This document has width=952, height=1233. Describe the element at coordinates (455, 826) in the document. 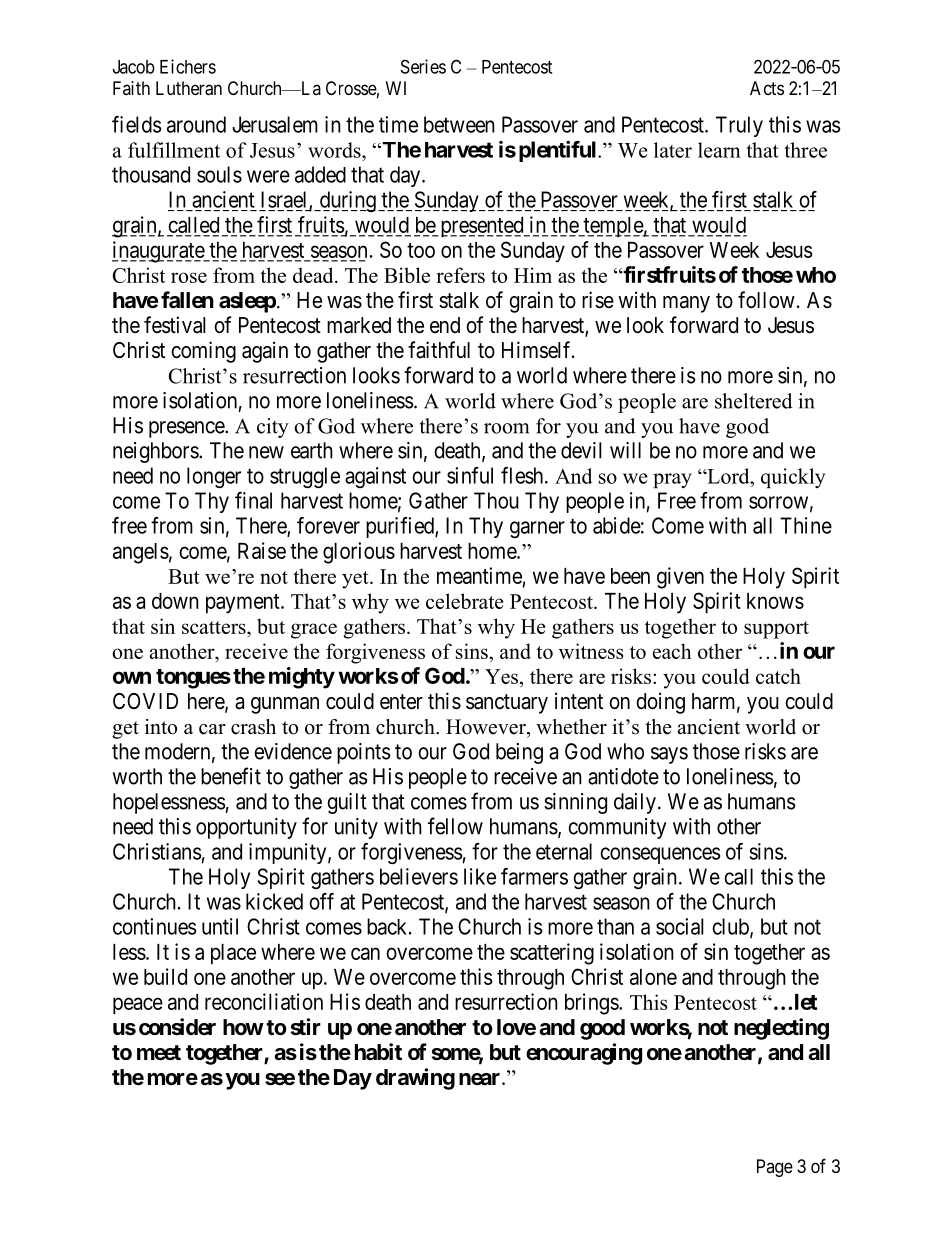

I see `fellow` at that location.
